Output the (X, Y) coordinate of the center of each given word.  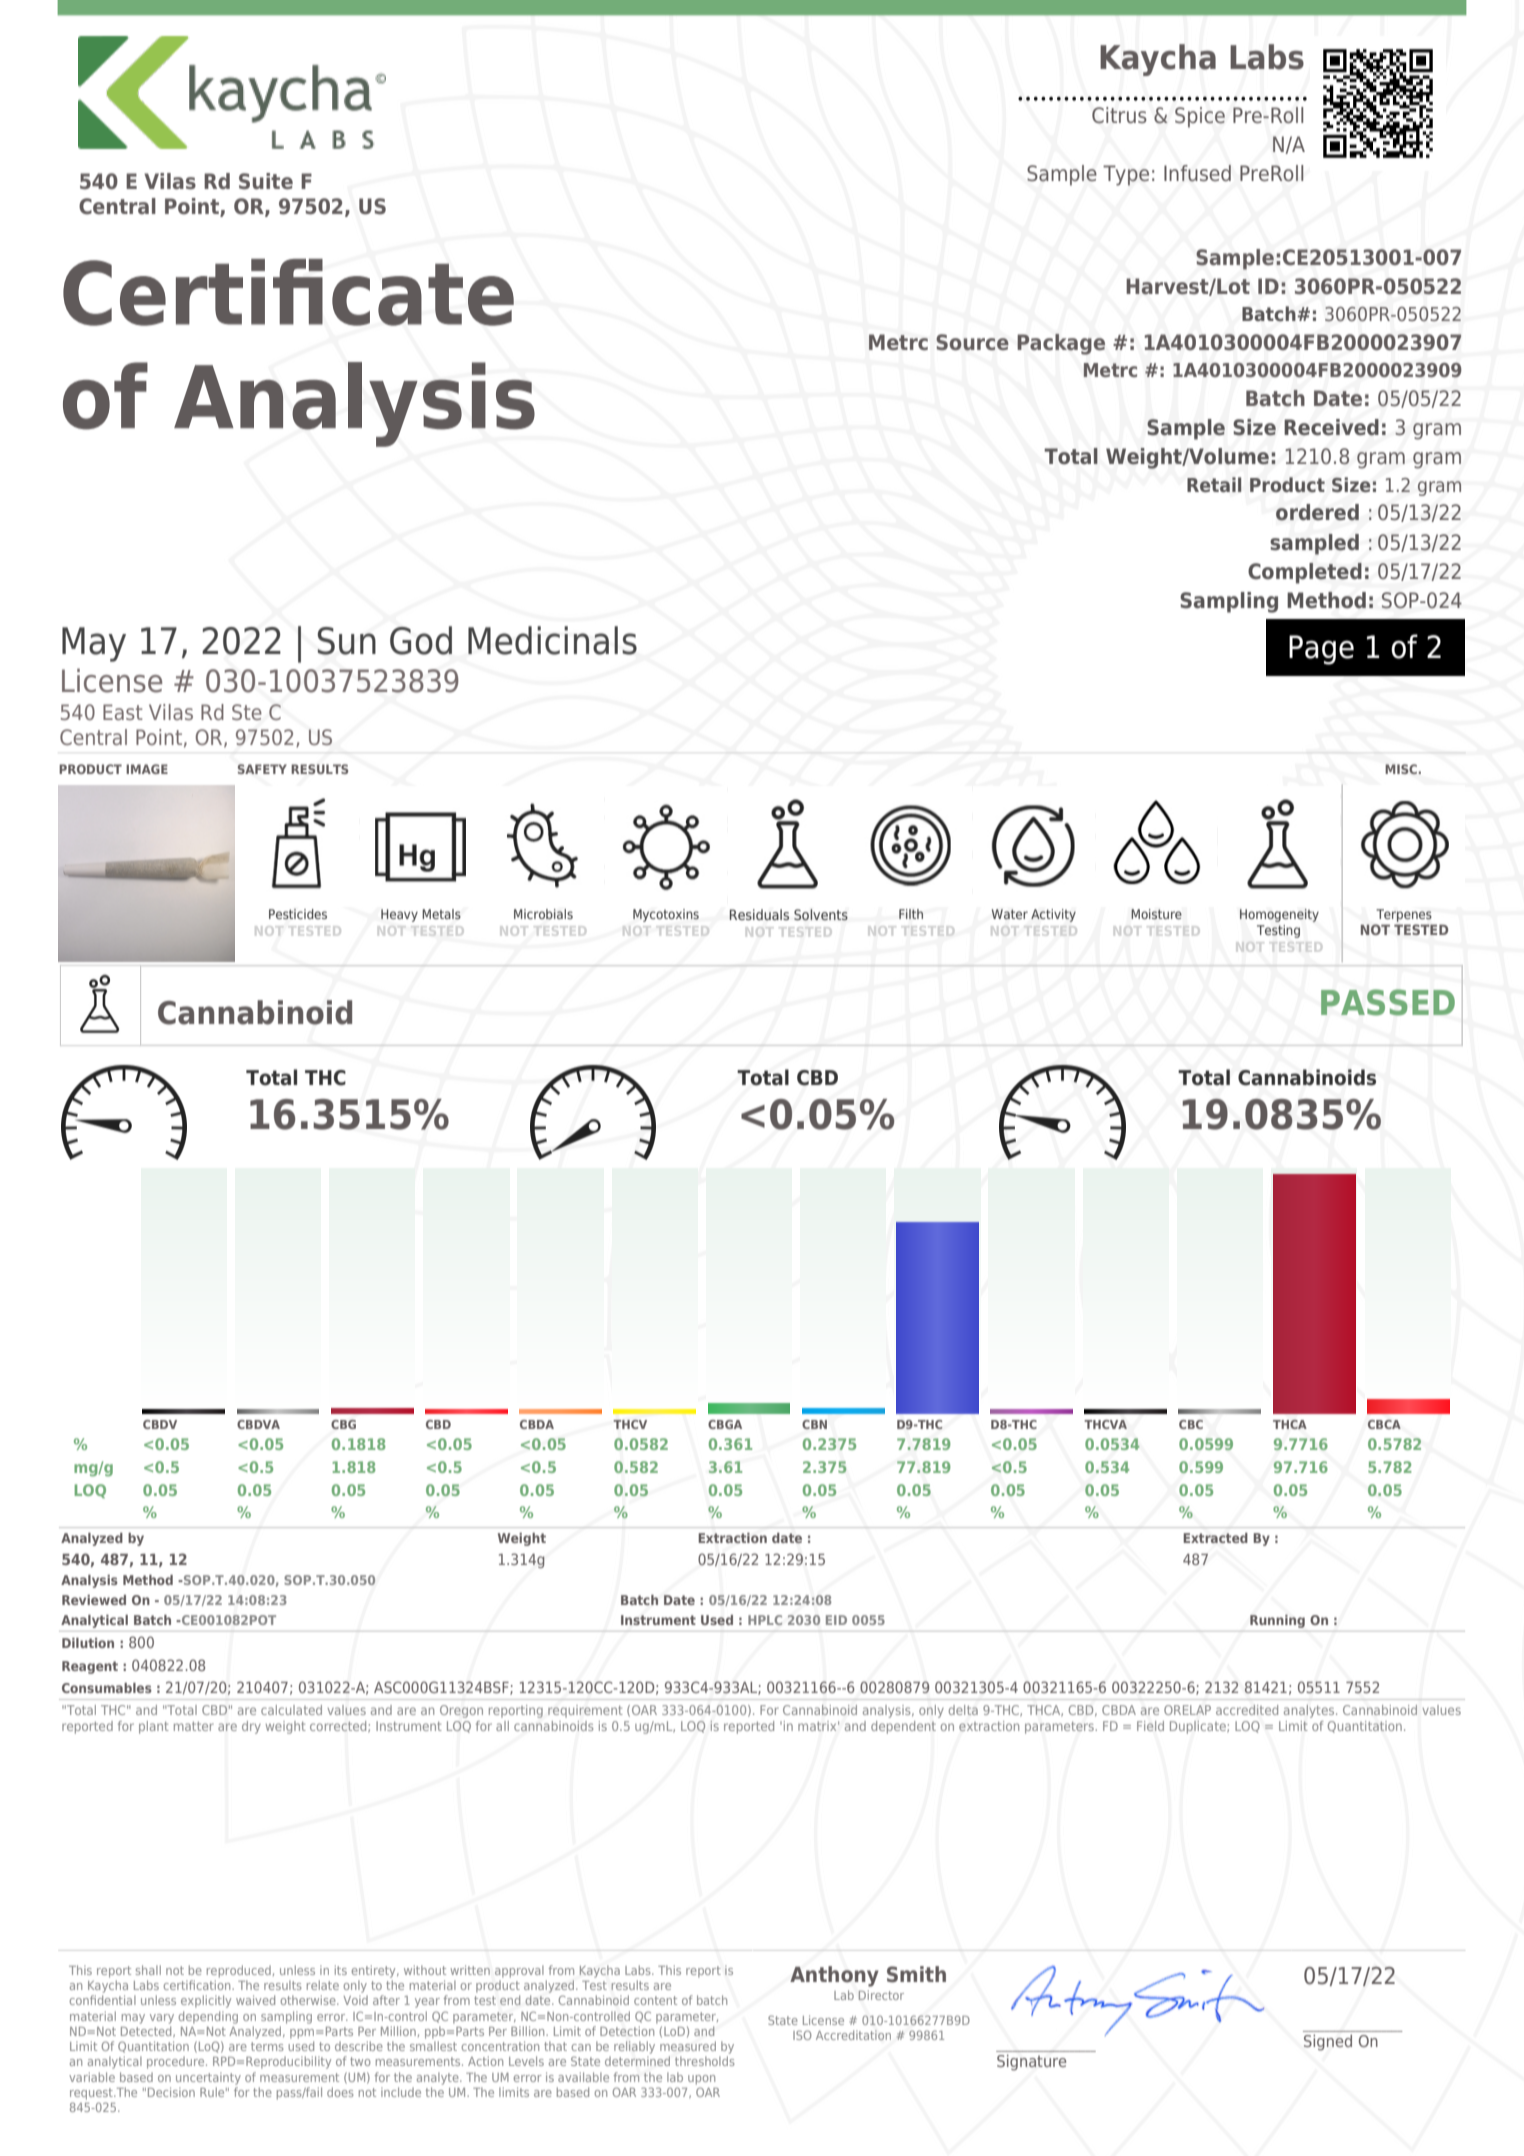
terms (267, 2046)
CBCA (1384, 1424)
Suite (266, 181)
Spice (1200, 117)
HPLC (765, 1620)
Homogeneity (1279, 915)
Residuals (759, 914)
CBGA (725, 1424)
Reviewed (94, 1600)
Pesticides (298, 914)
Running (1277, 1621)
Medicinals (552, 640)
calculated (291, 1710)
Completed (1305, 573)
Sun (347, 641)
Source (972, 342)
